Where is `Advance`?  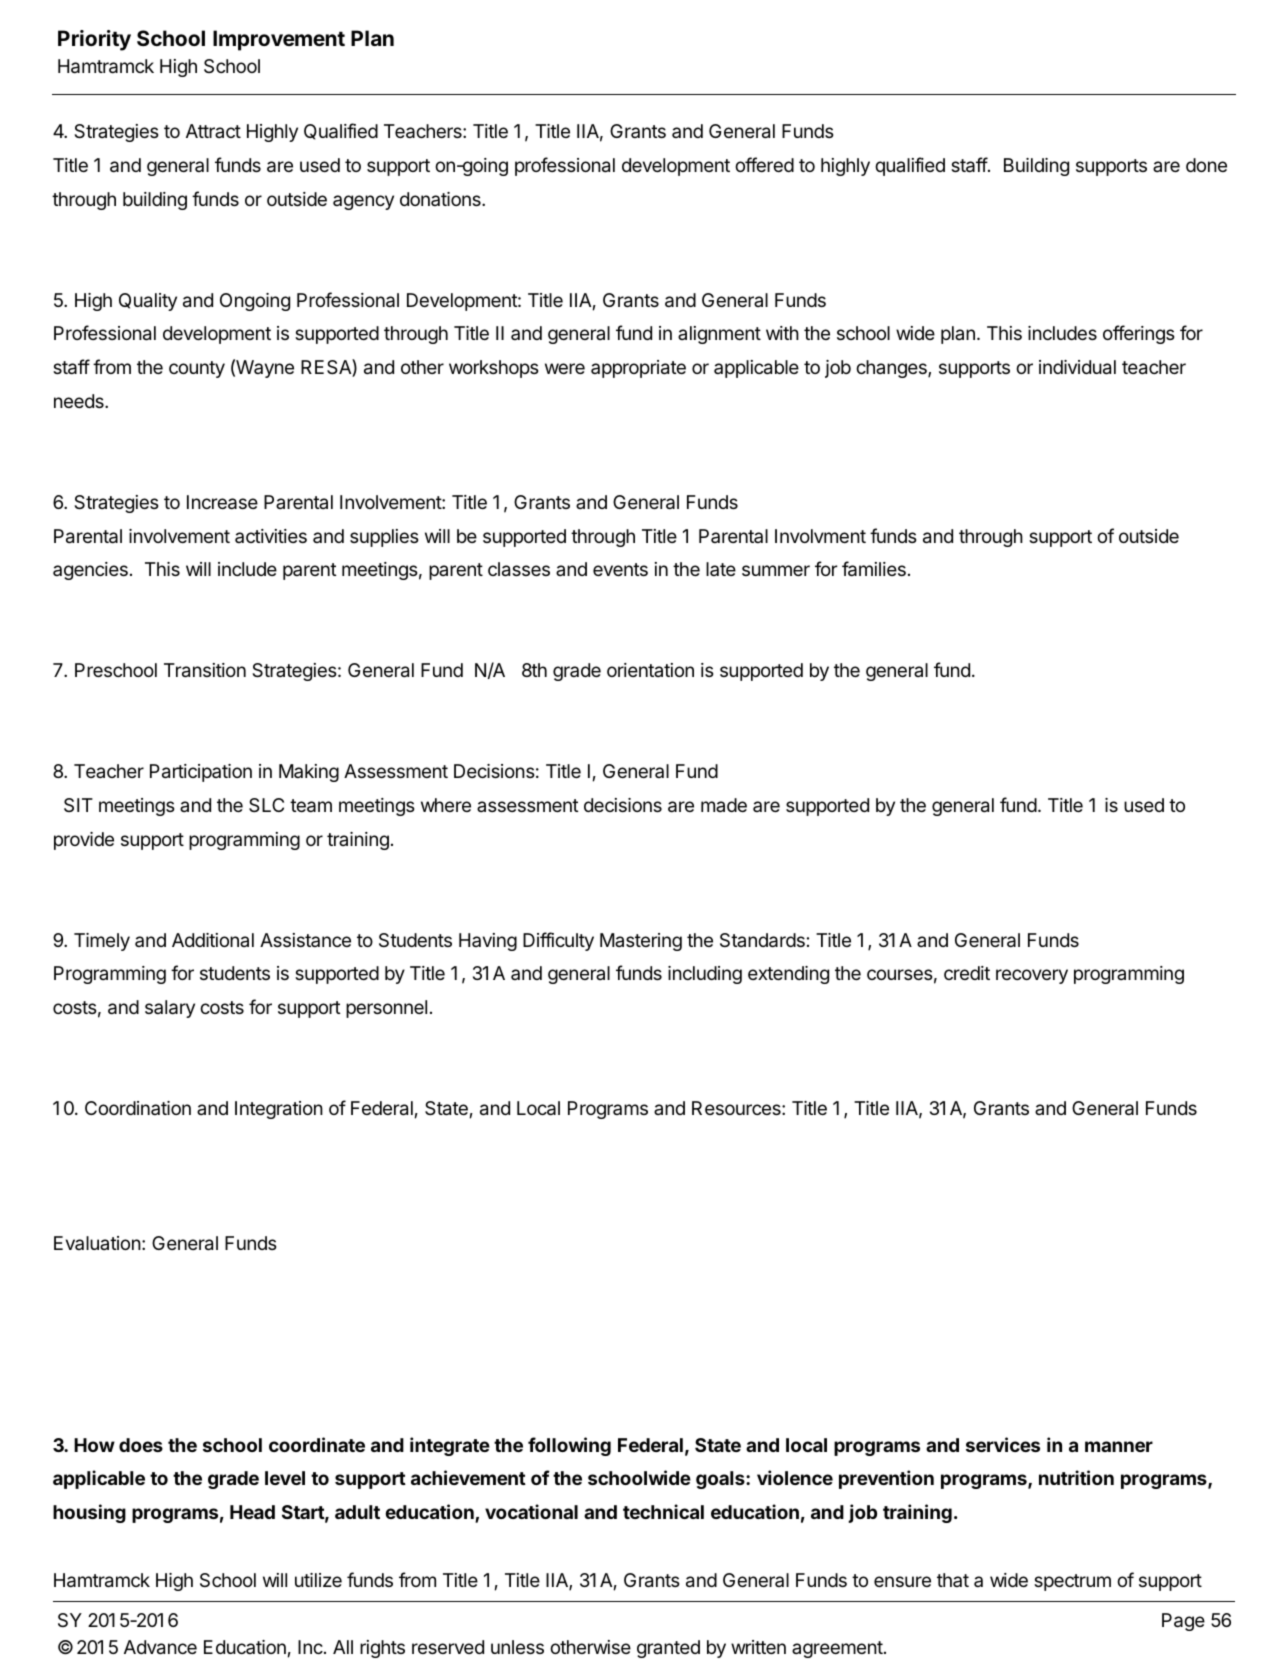
Advance is located at coordinates (160, 1647).
